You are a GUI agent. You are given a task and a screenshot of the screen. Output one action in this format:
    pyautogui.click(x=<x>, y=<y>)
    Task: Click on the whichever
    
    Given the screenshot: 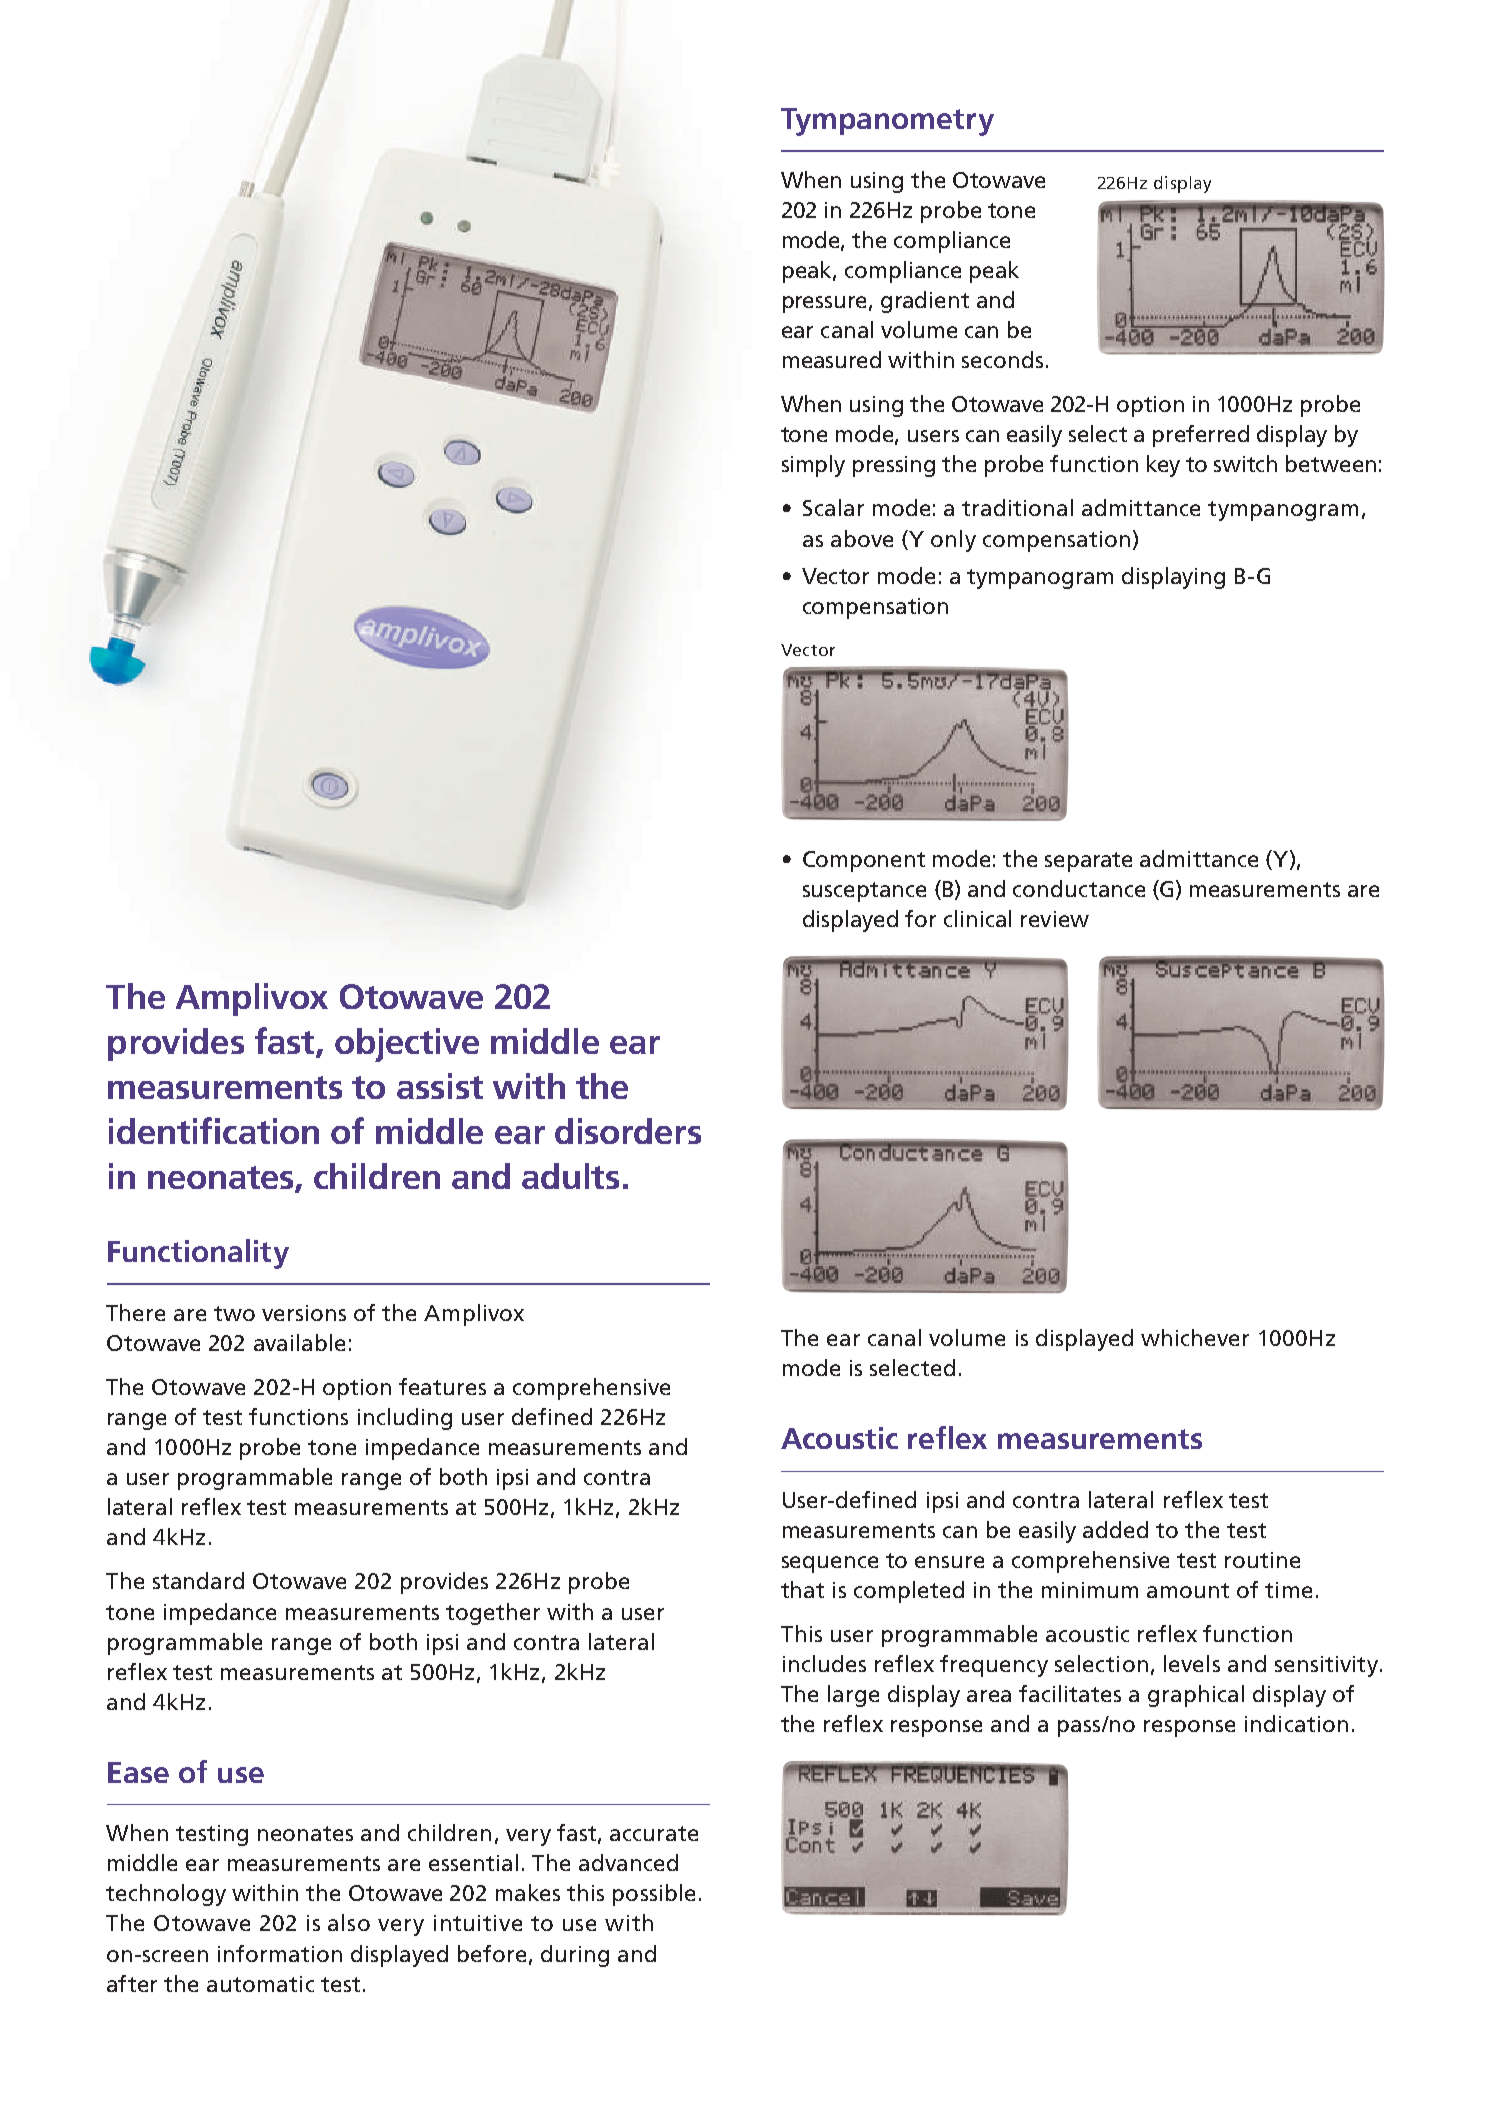 What is the action you would take?
    pyautogui.click(x=1195, y=1337)
